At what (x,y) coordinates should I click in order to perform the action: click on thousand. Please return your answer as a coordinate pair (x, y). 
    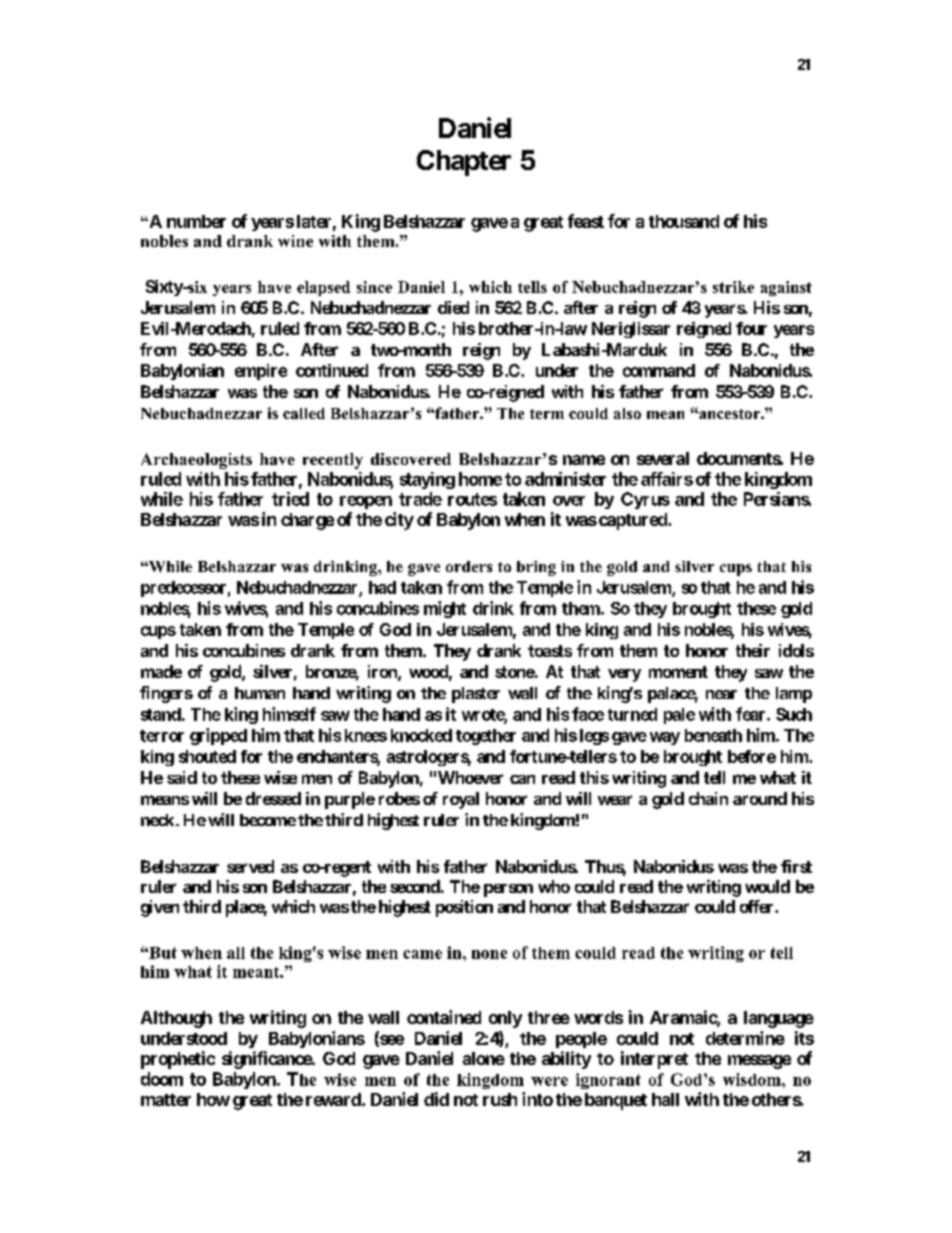
    Looking at the image, I should click on (684, 221).
